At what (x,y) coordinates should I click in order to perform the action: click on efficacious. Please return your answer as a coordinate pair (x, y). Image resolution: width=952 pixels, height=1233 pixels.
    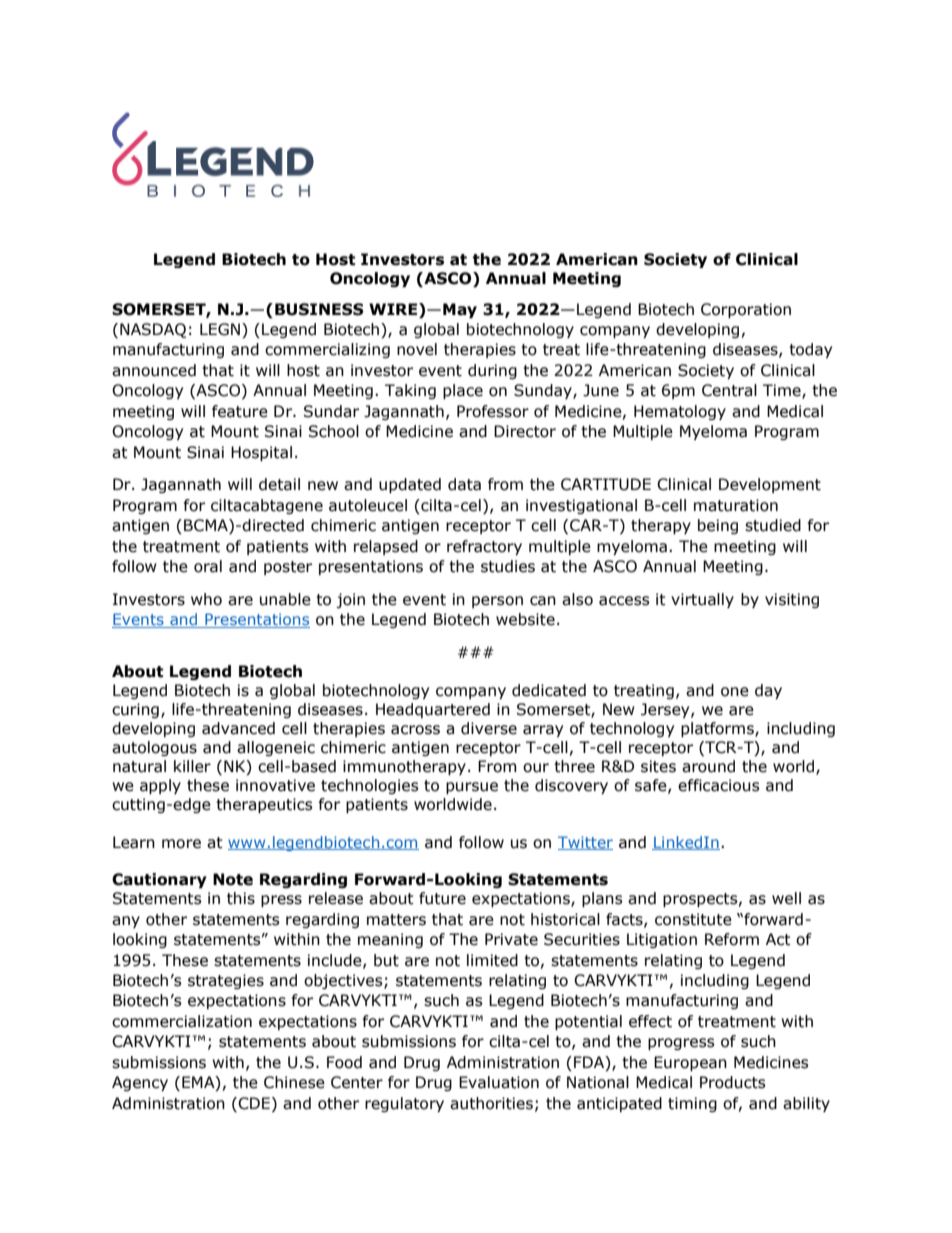
    Looking at the image, I should click on (719, 785).
